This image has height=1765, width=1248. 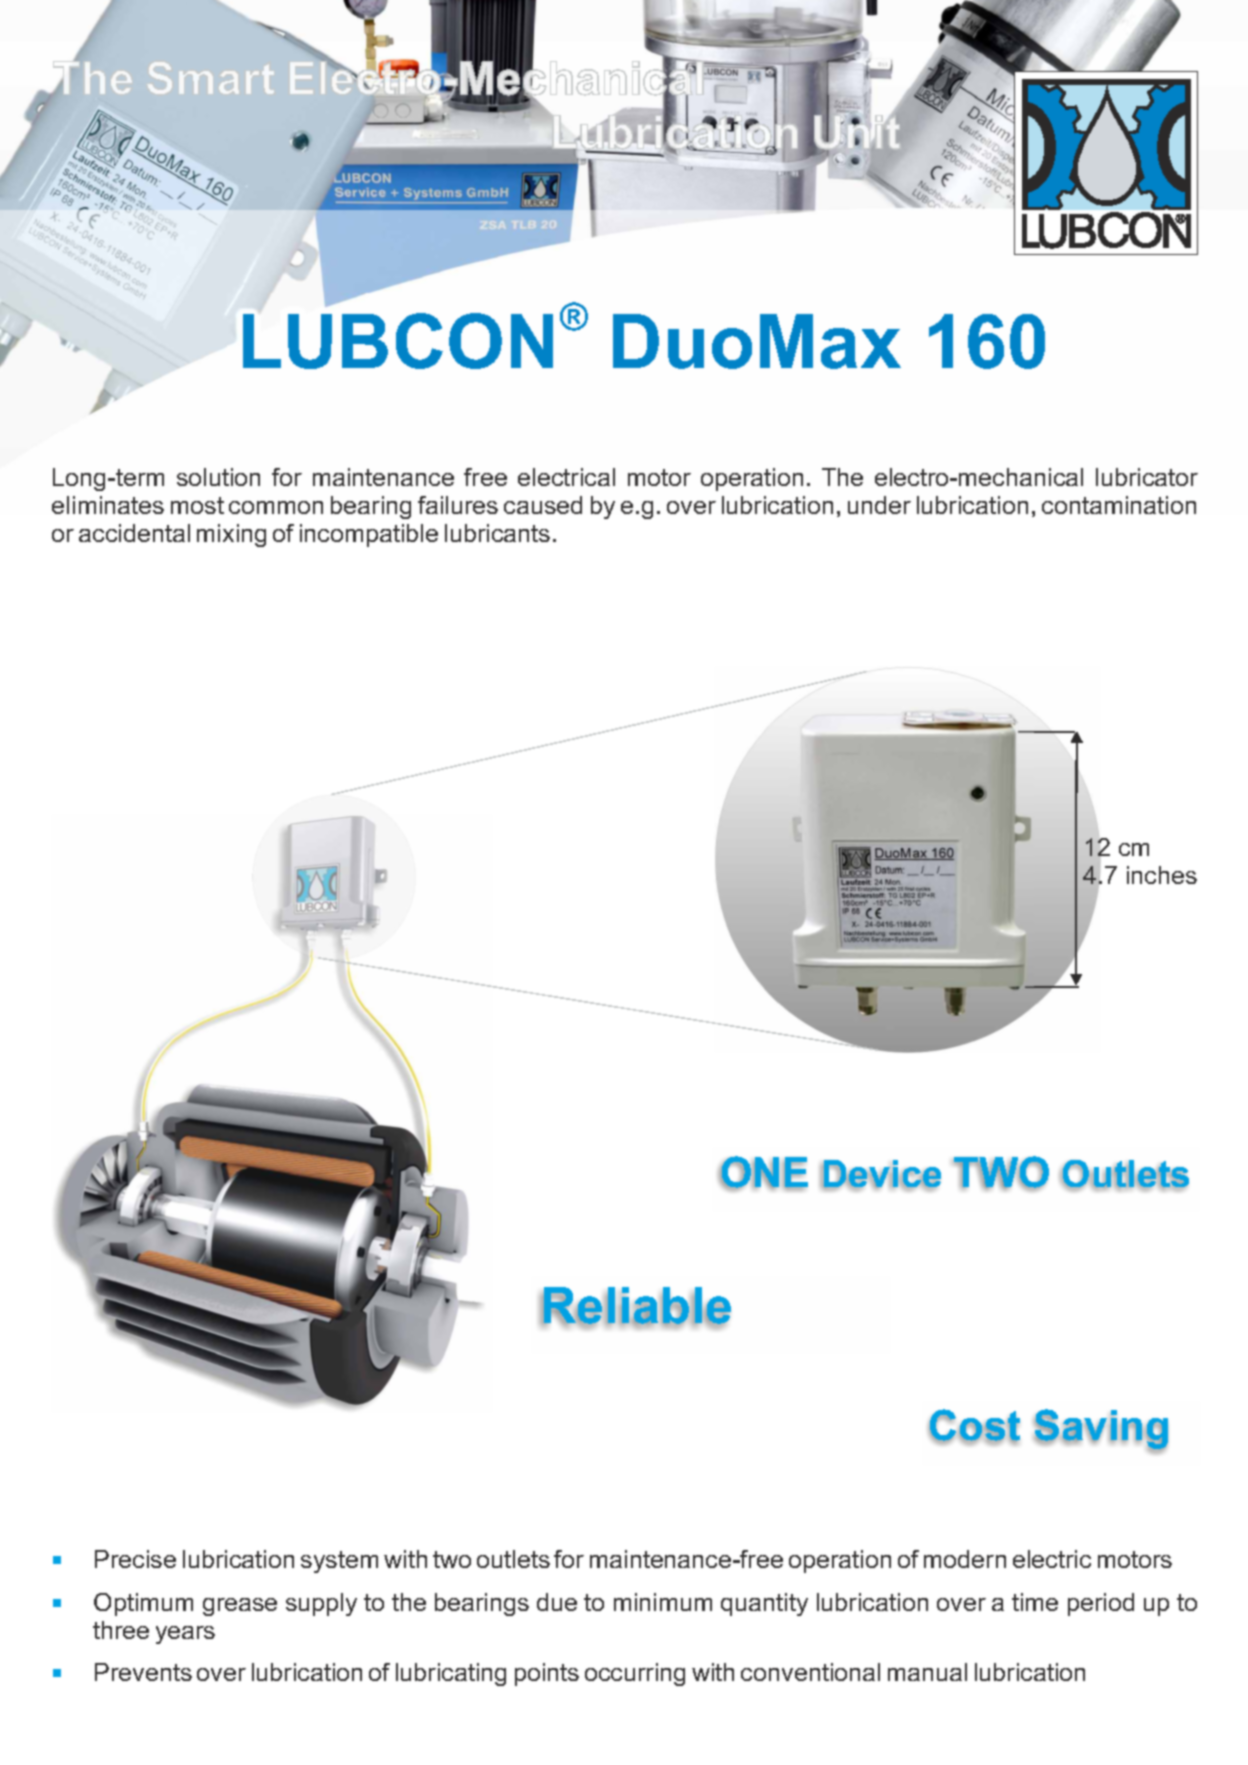 I want to click on inches, so click(x=1162, y=875).
